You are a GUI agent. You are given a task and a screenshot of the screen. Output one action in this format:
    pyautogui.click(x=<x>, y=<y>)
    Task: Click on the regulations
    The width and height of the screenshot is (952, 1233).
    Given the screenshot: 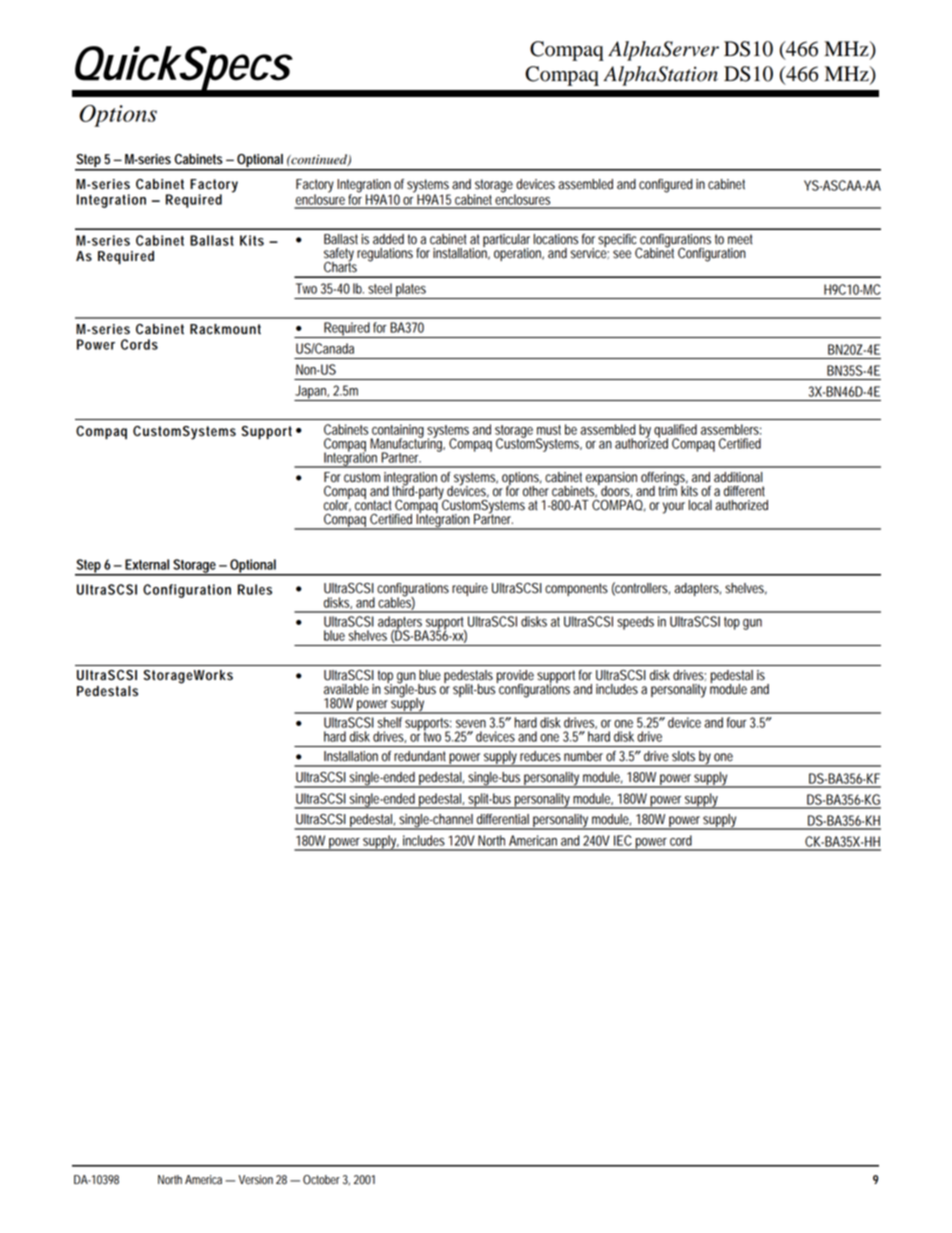 What is the action you would take?
    pyautogui.click(x=385, y=255)
